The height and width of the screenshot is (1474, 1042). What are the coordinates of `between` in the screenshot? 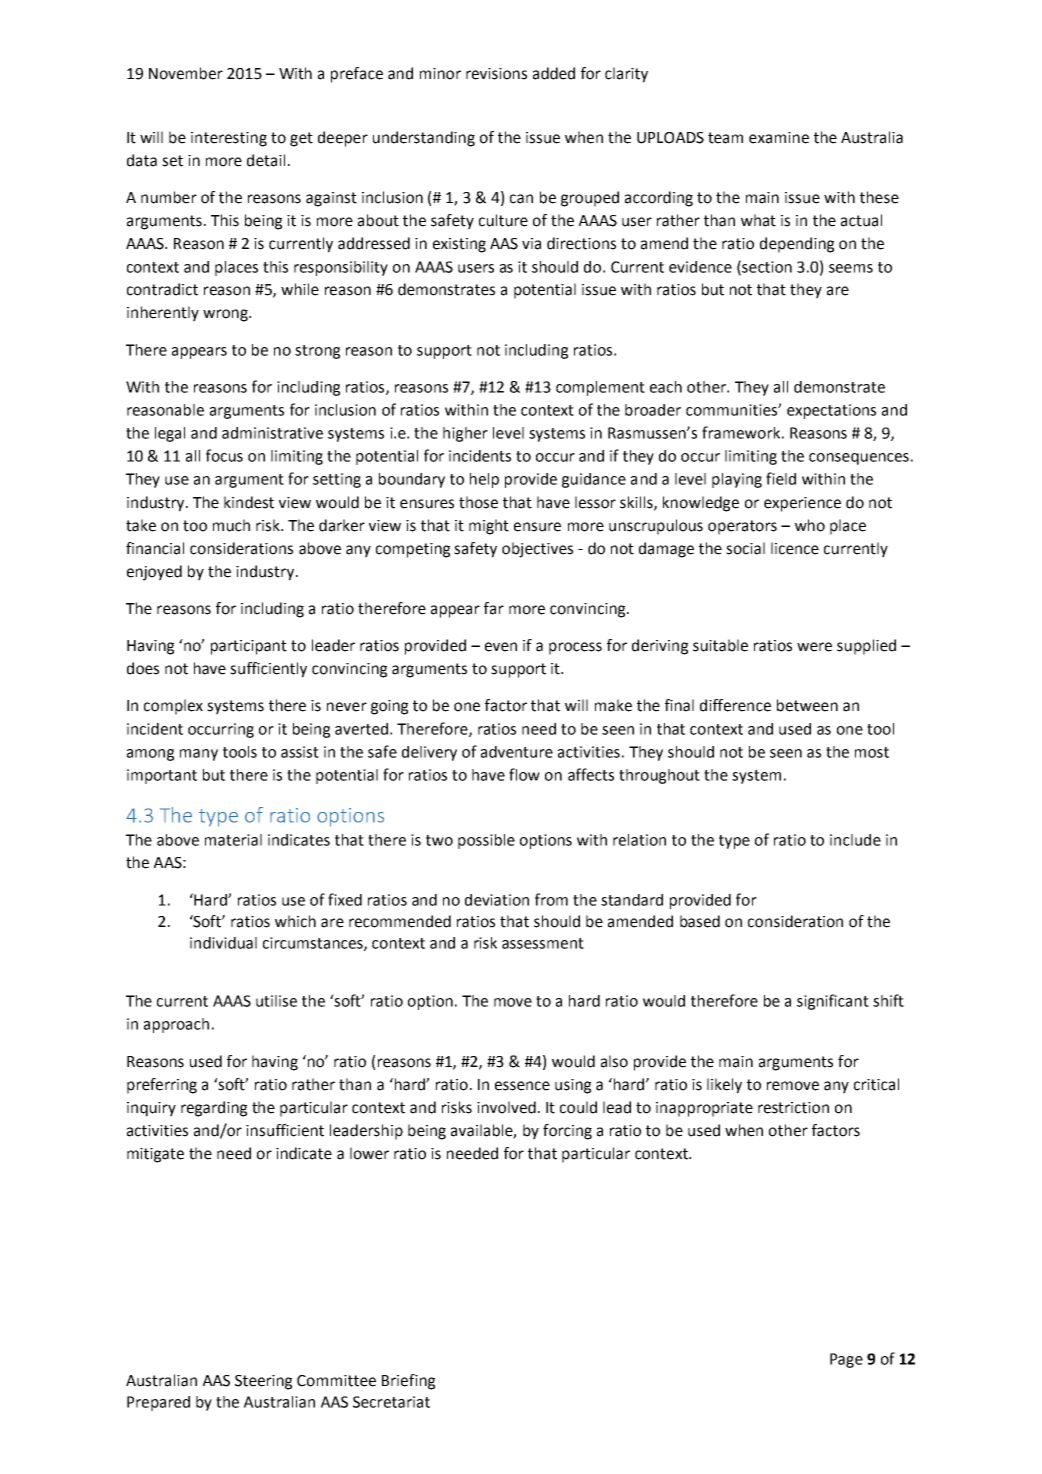 It's located at (807, 705).
